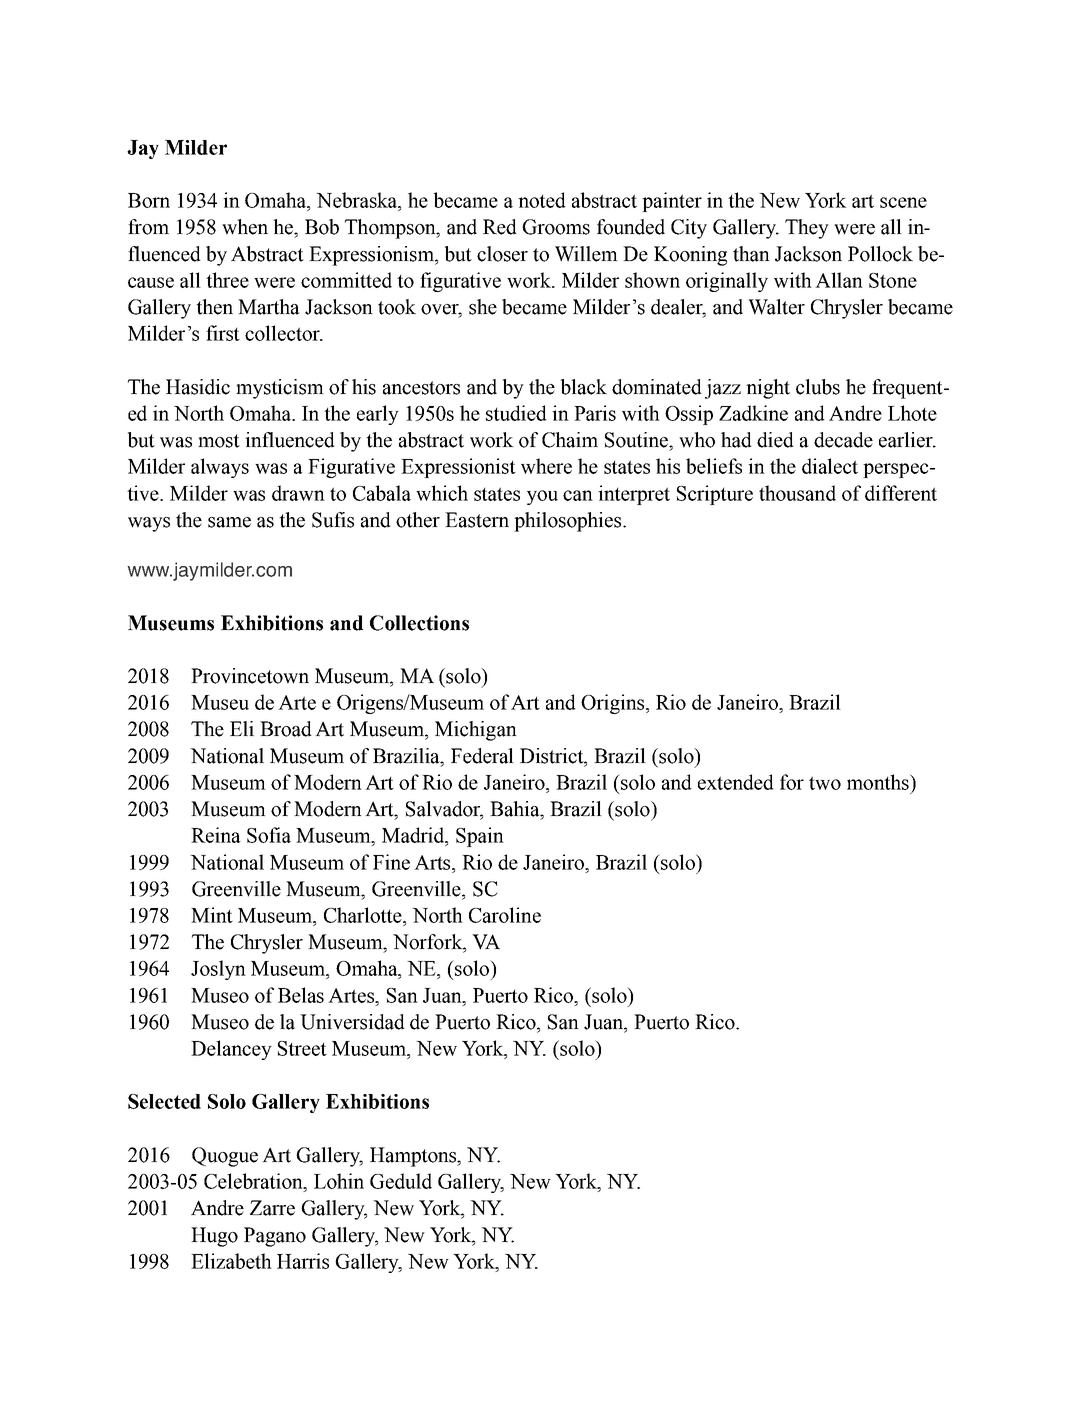  What do you see at coordinates (212, 915) in the screenshot?
I see `Mint` at bounding box center [212, 915].
